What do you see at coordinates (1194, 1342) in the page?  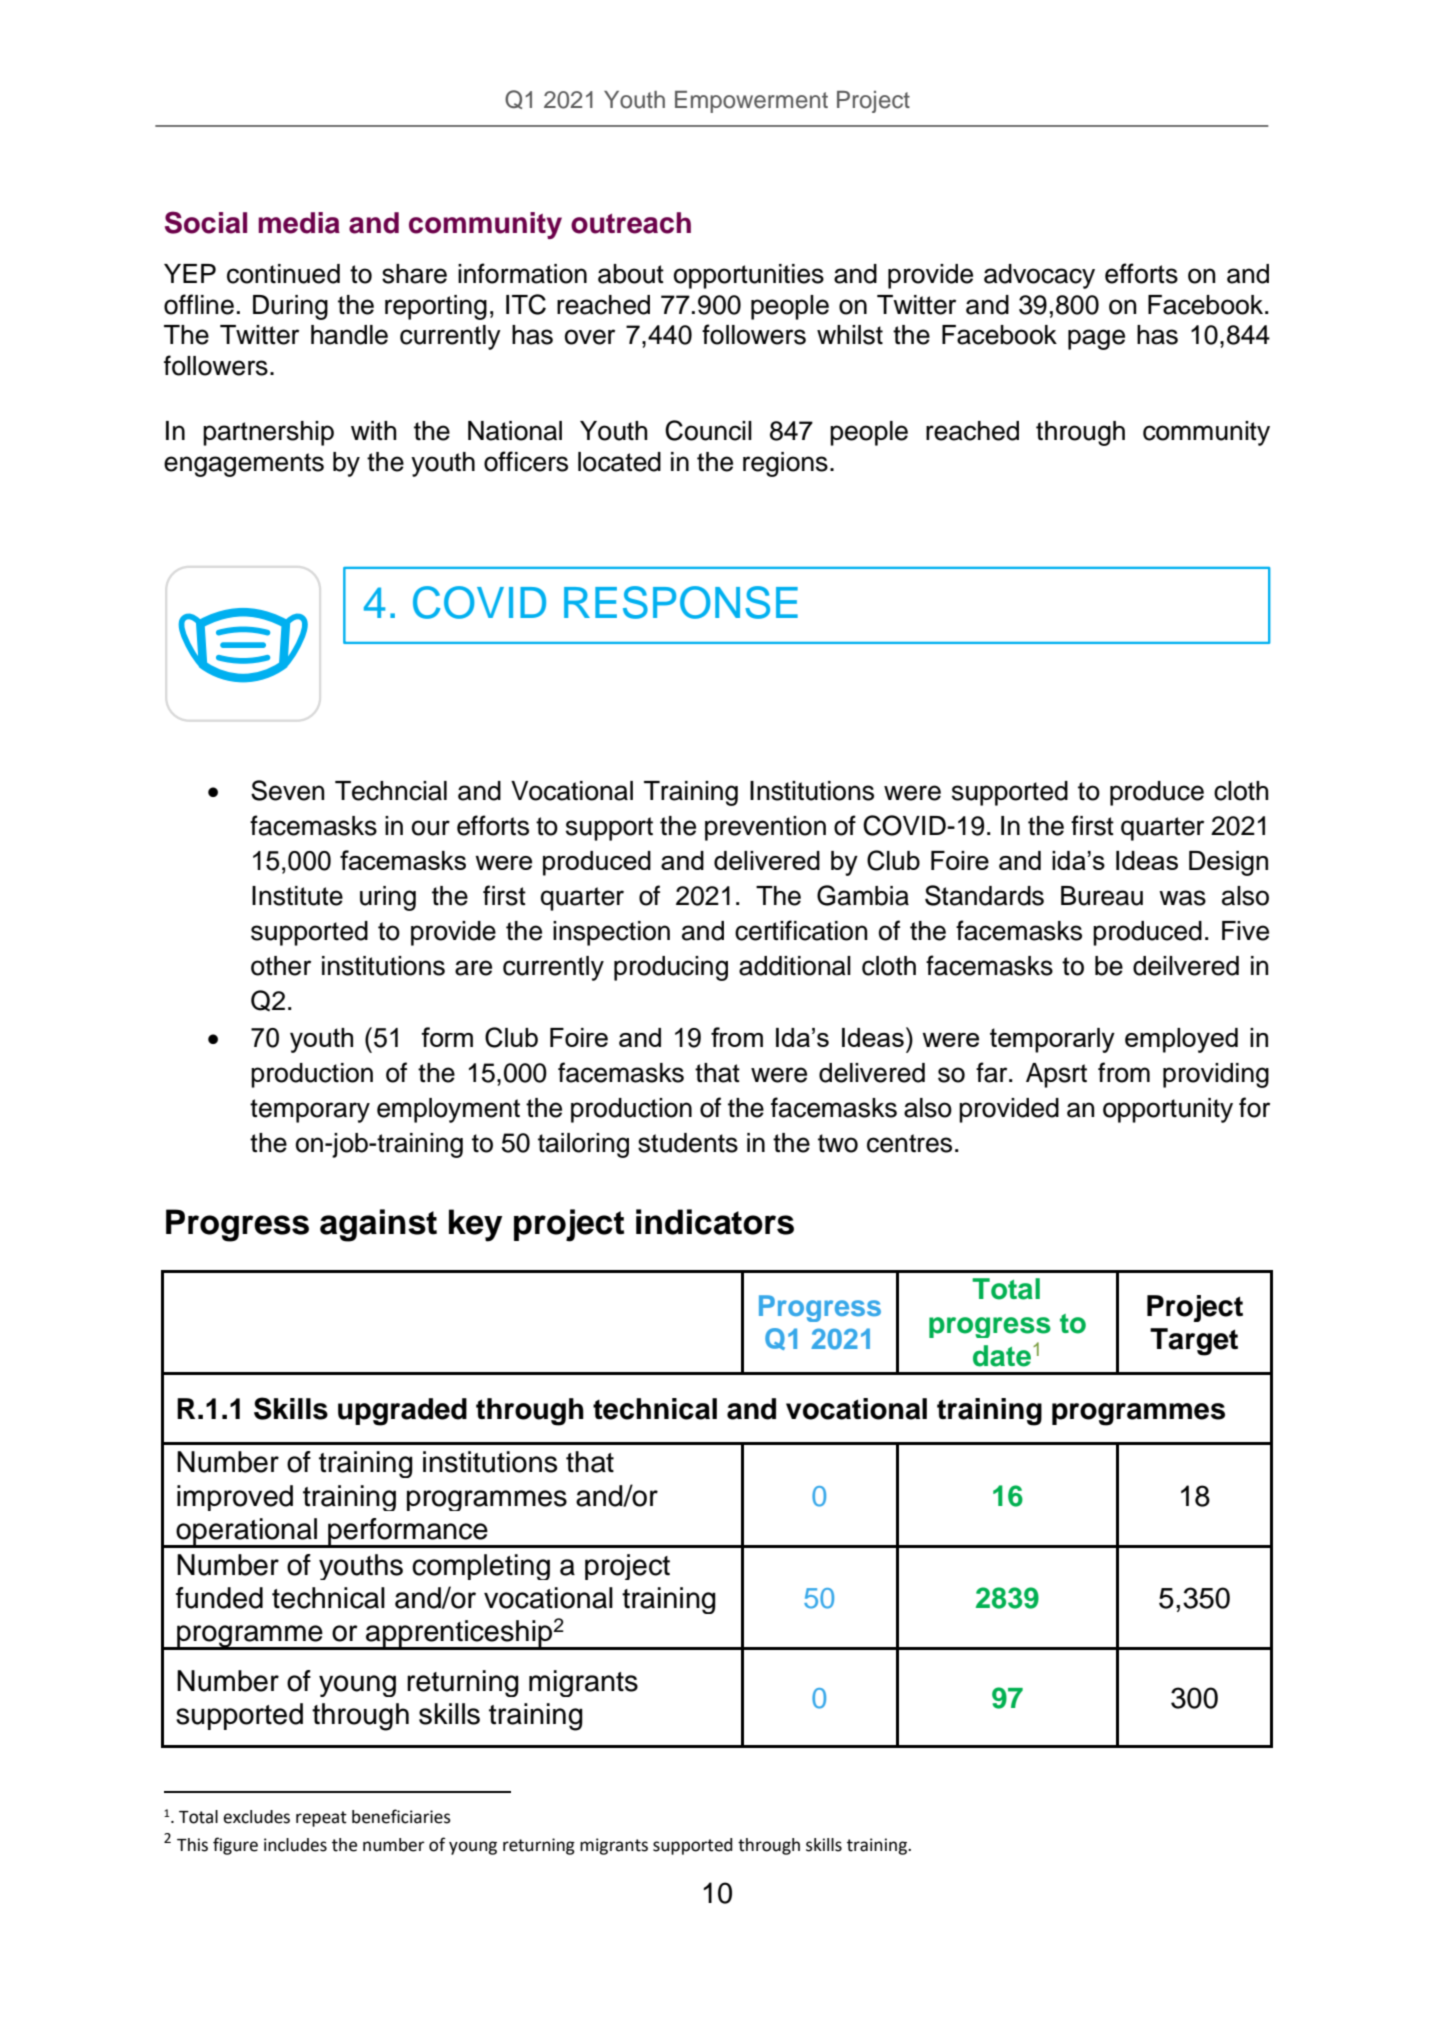 I see `Target` at bounding box center [1194, 1342].
